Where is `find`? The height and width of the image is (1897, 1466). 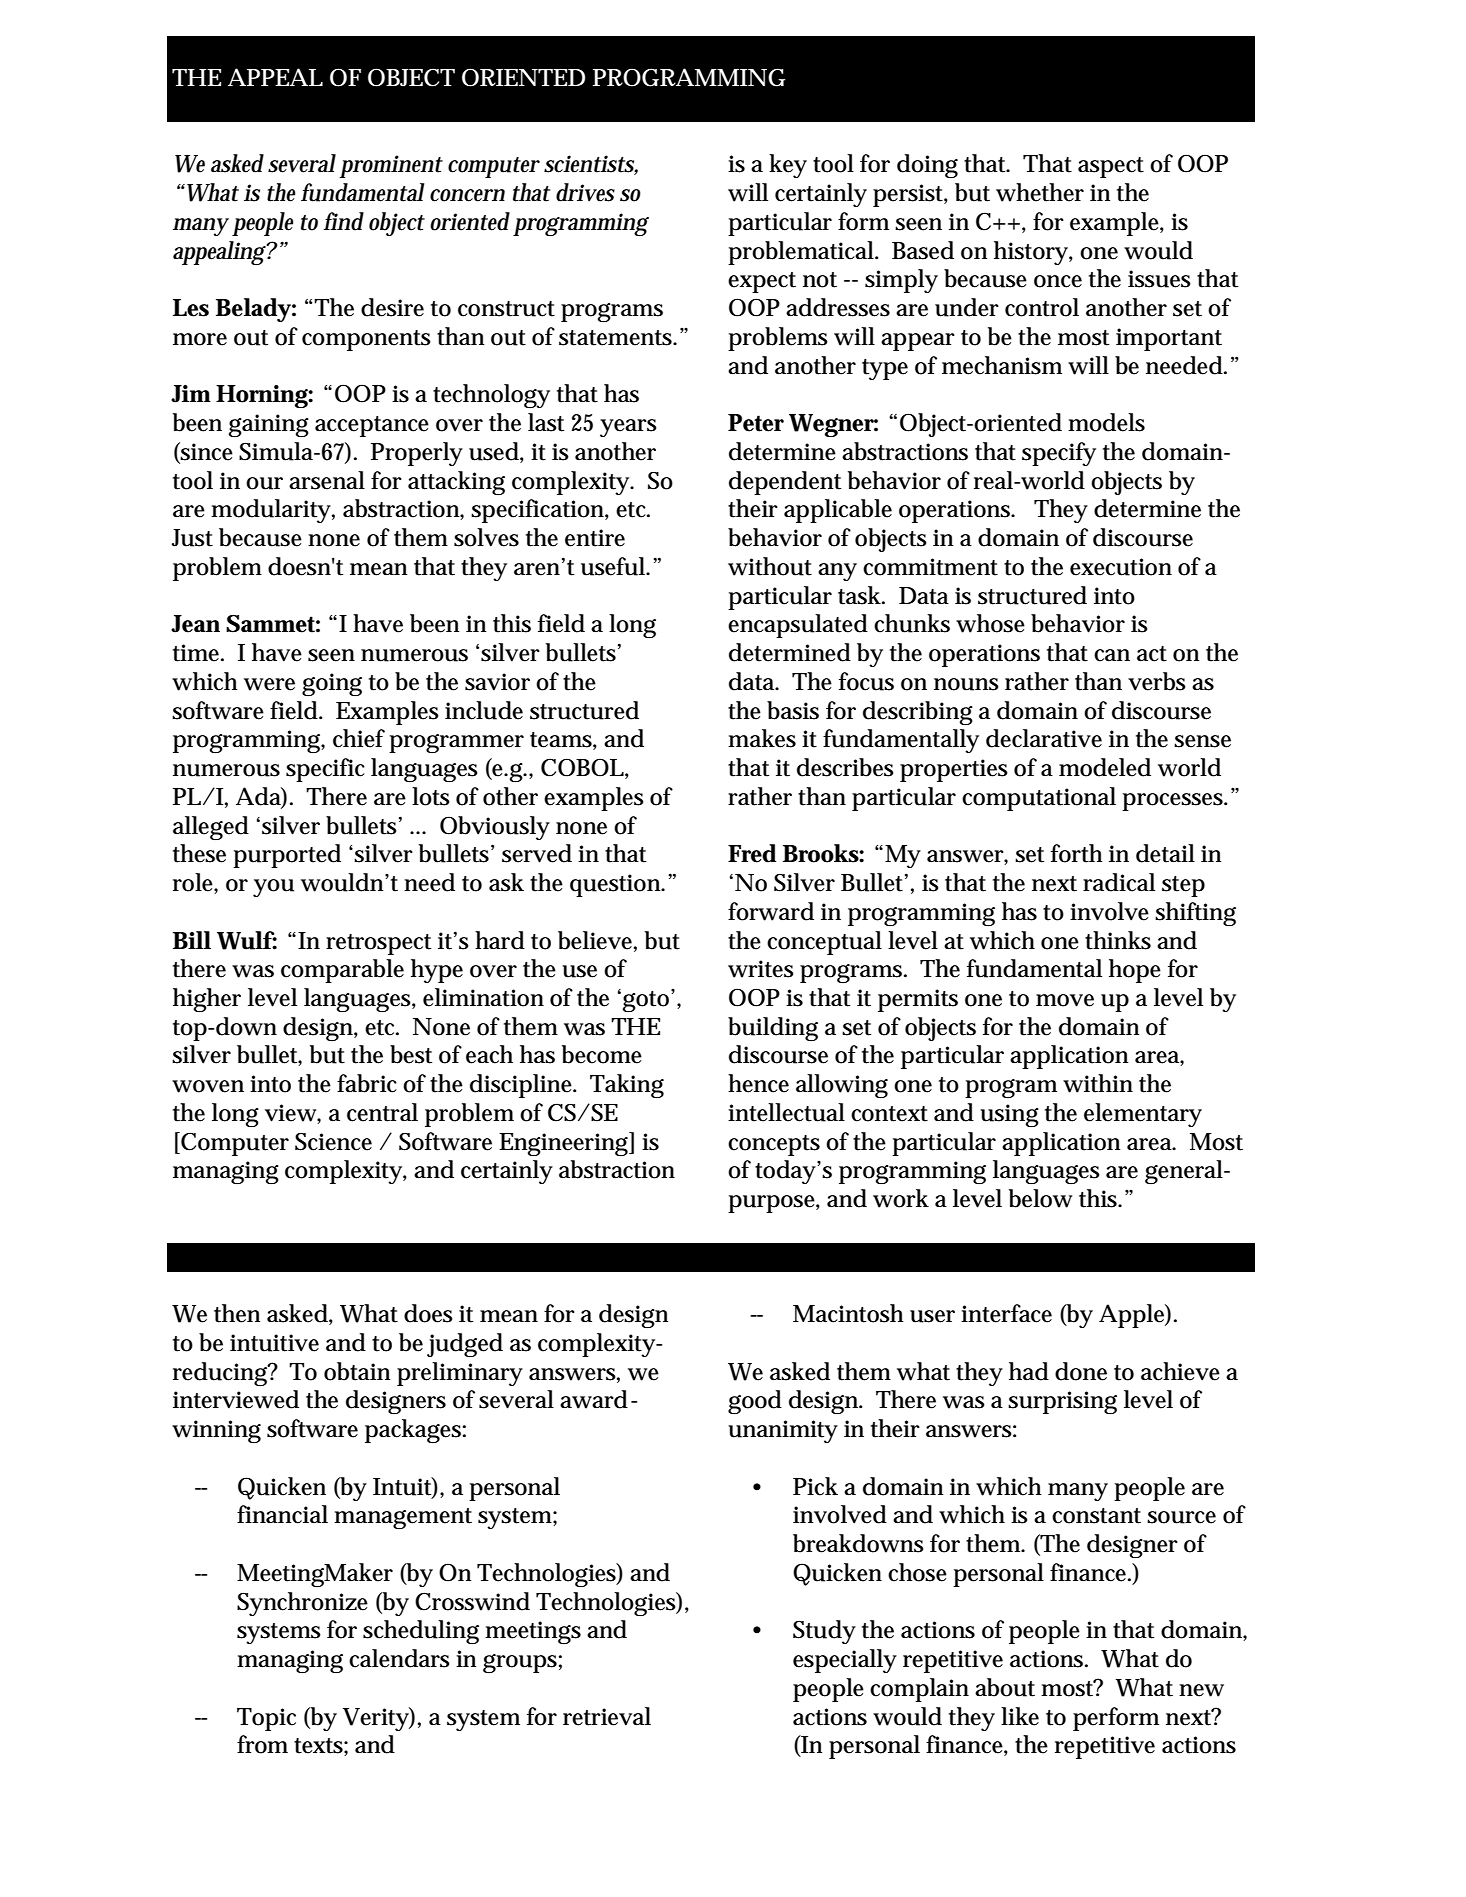 find is located at coordinates (344, 221).
